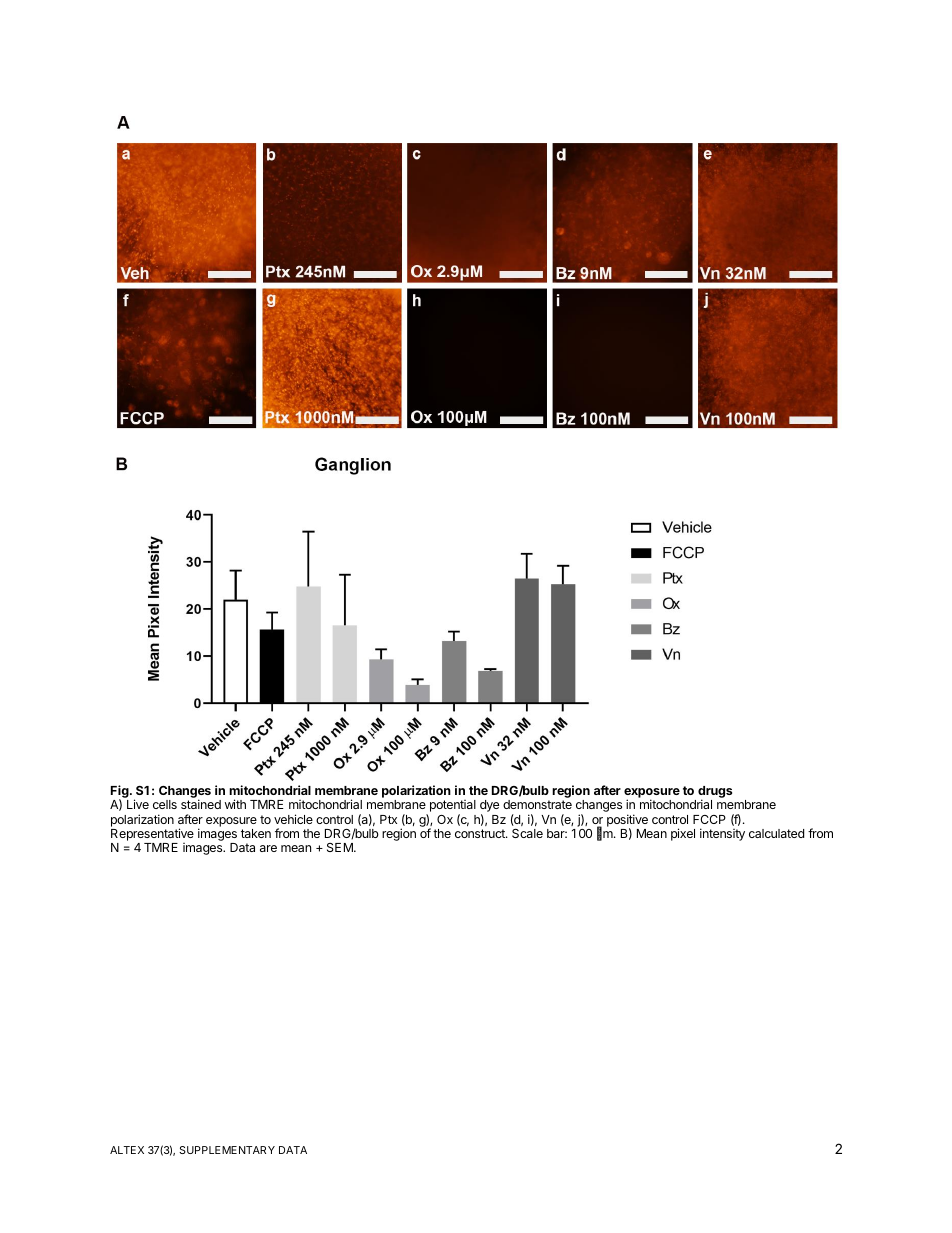 The image size is (952, 1233). What do you see at coordinates (715, 793) in the screenshot?
I see `drugs` at bounding box center [715, 793].
